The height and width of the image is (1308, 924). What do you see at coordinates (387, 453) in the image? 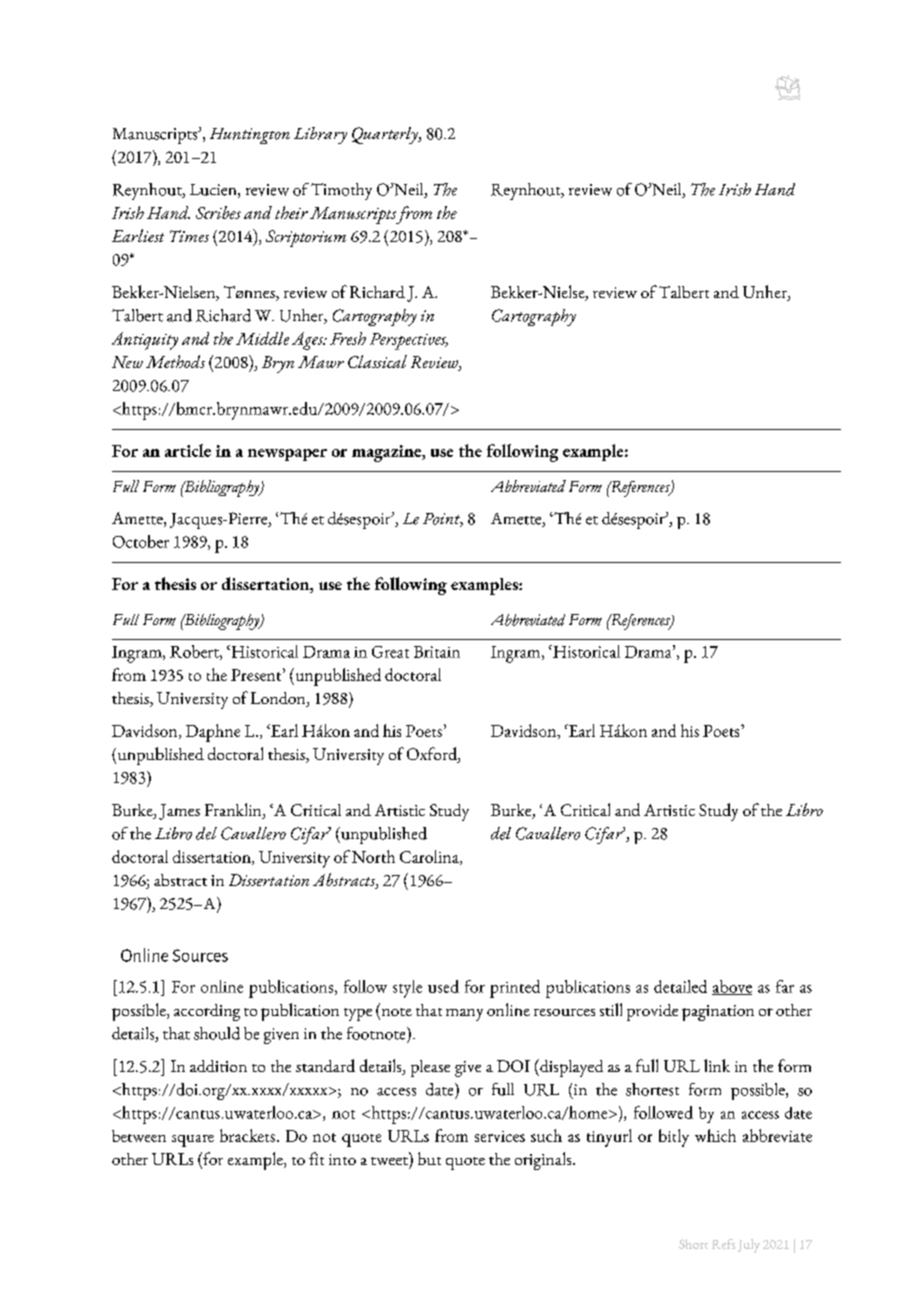
I see `magazine` at bounding box center [387, 453].
